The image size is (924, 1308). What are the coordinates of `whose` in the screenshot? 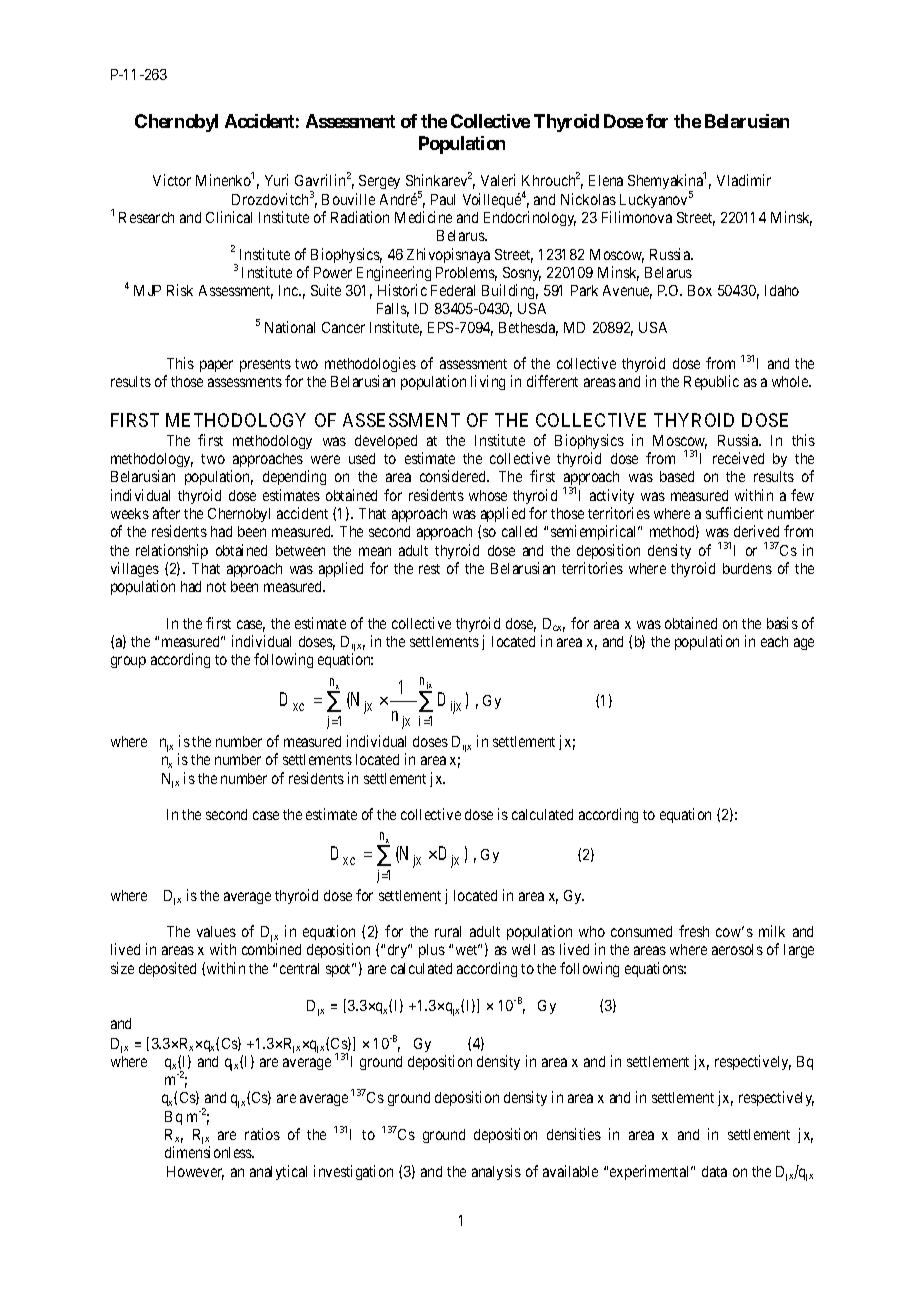 It's located at (488, 495).
